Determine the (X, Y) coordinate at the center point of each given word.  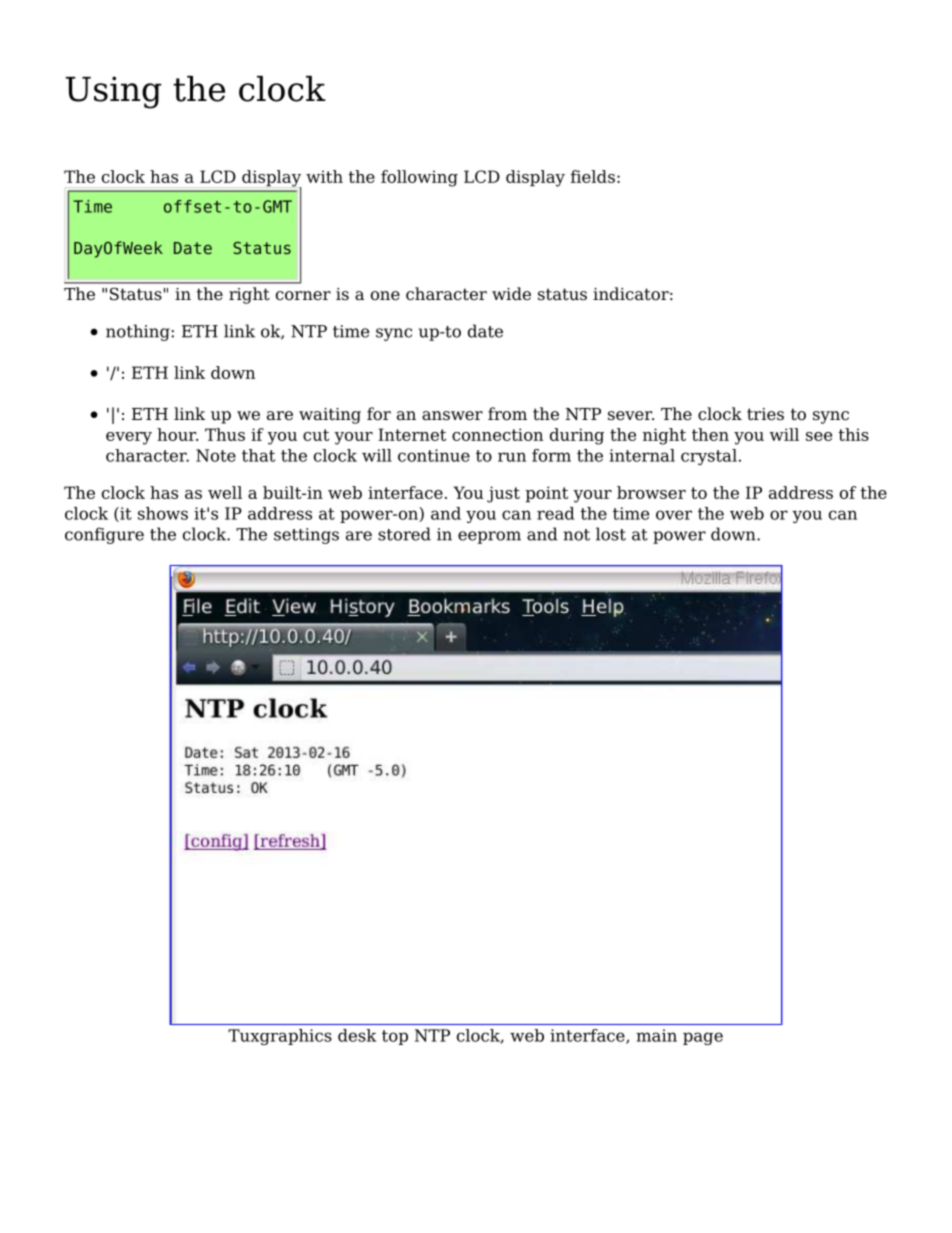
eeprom (489, 537)
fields (593, 176)
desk (357, 1035)
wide (511, 294)
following (419, 178)
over (674, 515)
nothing (139, 332)
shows (163, 513)
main (656, 1035)
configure (104, 535)
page (703, 1038)
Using (113, 92)
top (395, 1037)
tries (765, 414)
